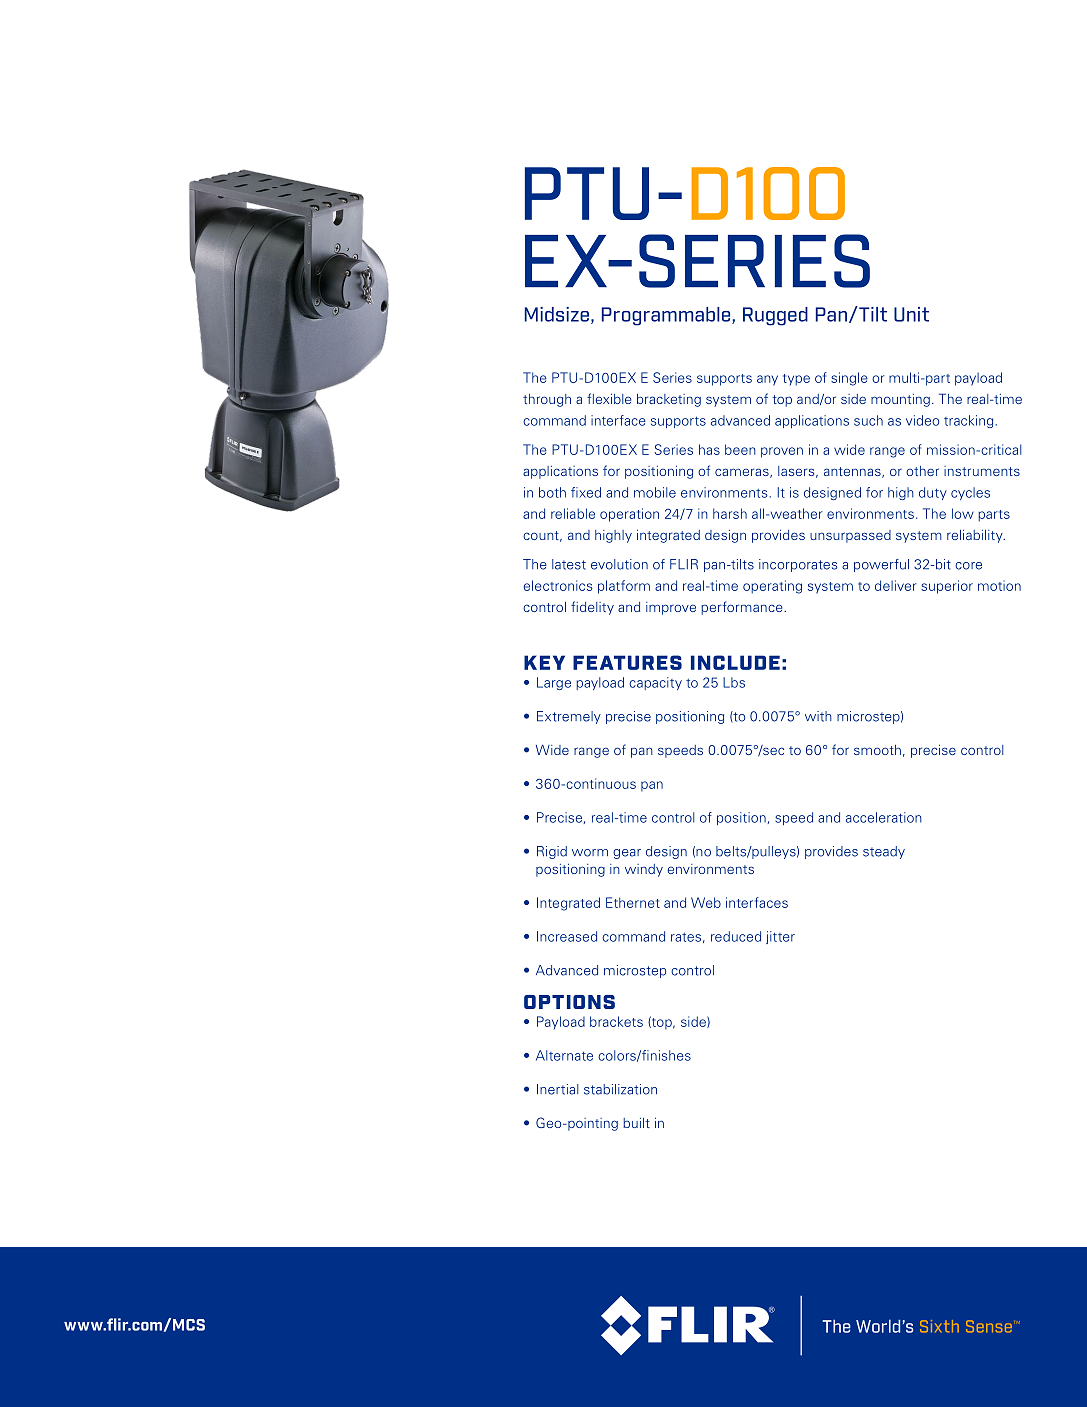 Image resolution: width=1087 pixels, height=1407 pixels. Describe the element at coordinates (730, 513) in the screenshot. I see `harsh` at that location.
